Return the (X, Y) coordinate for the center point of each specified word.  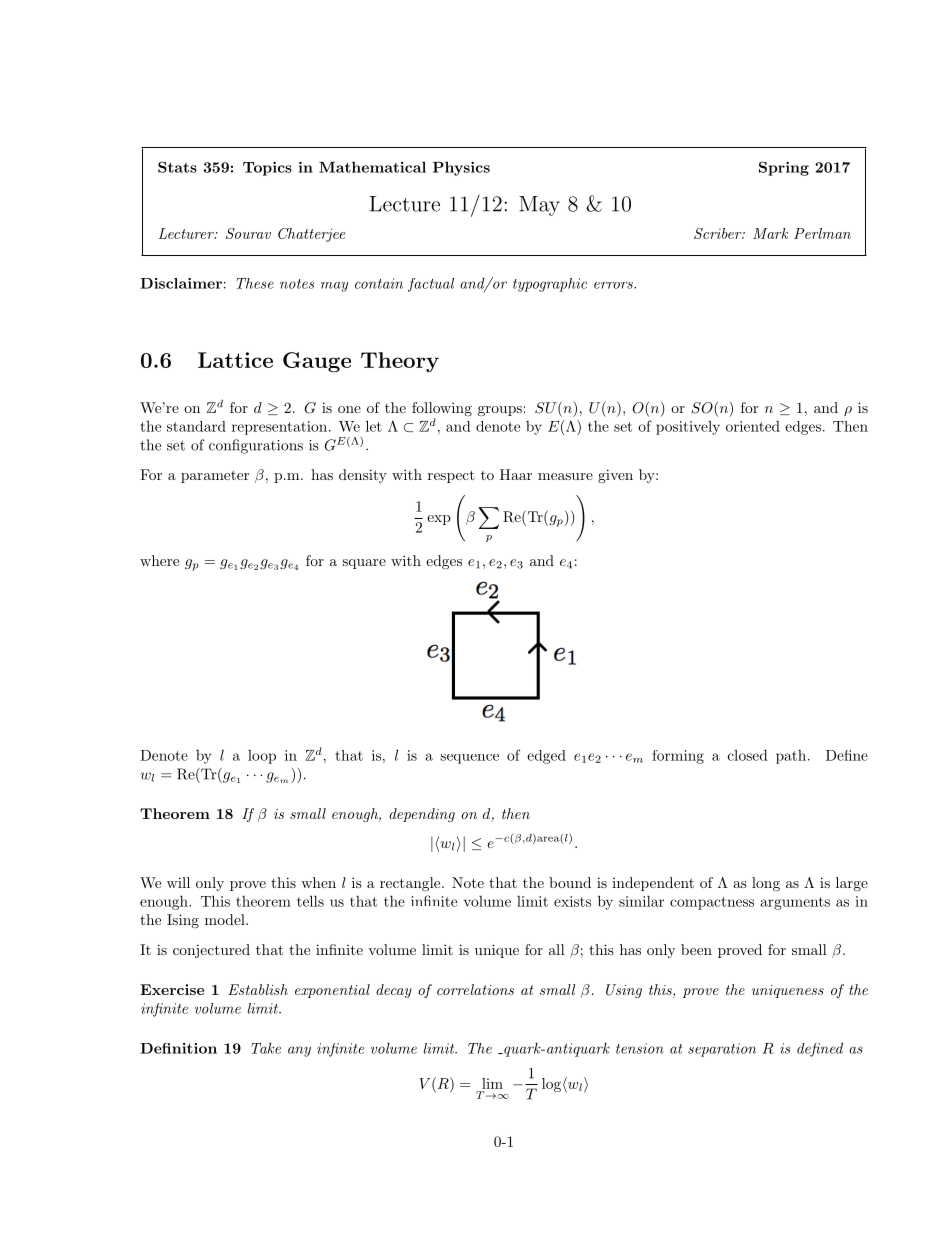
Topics (267, 169)
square (364, 564)
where (159, 560)
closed (748, 755)
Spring (784, 168)
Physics (461, 168)
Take (266, 1048)
